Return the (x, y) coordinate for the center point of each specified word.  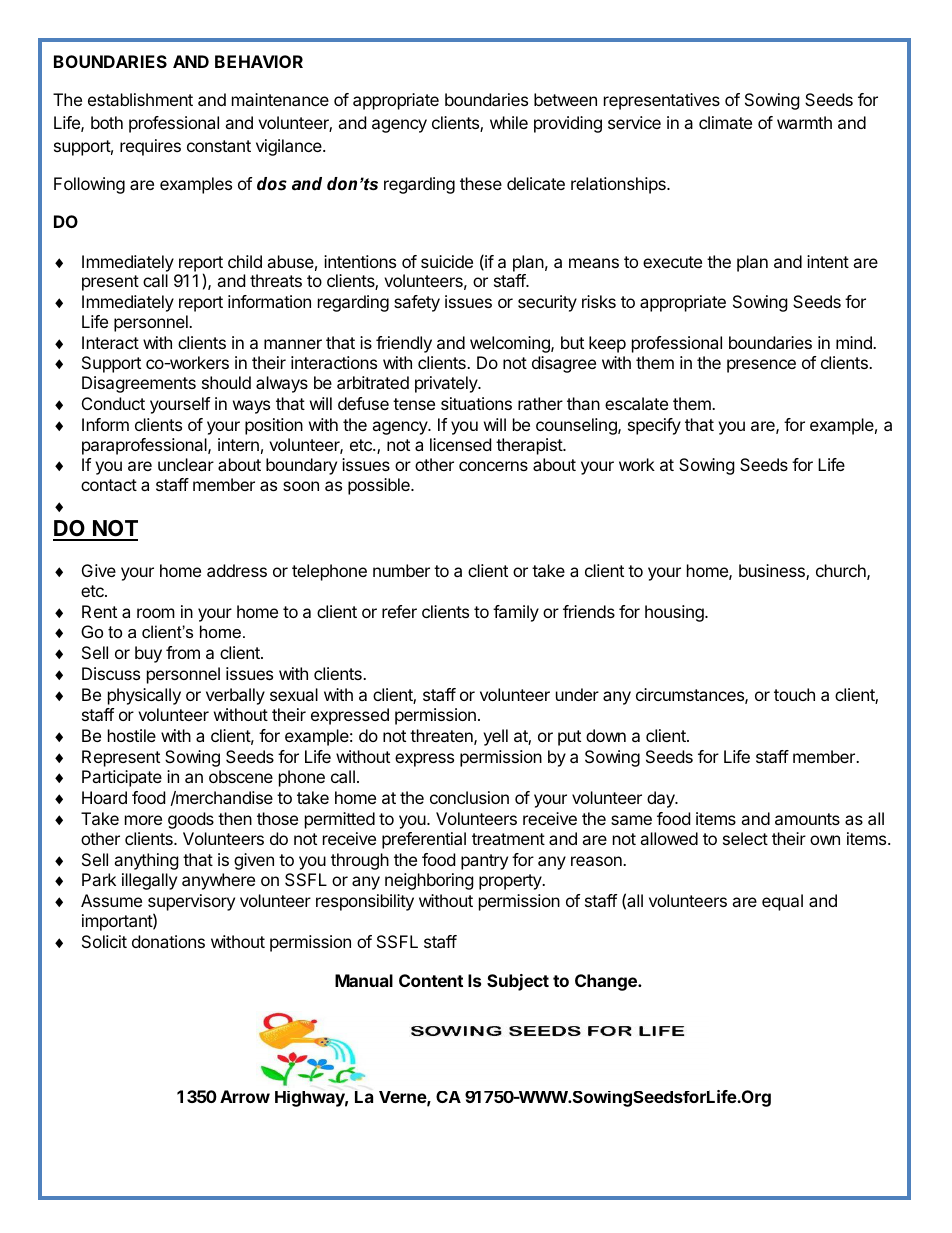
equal (782, 902)
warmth (804, 122)
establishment (140, 99)
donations (168, 941)
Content (431, 980)
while (509, 122)
